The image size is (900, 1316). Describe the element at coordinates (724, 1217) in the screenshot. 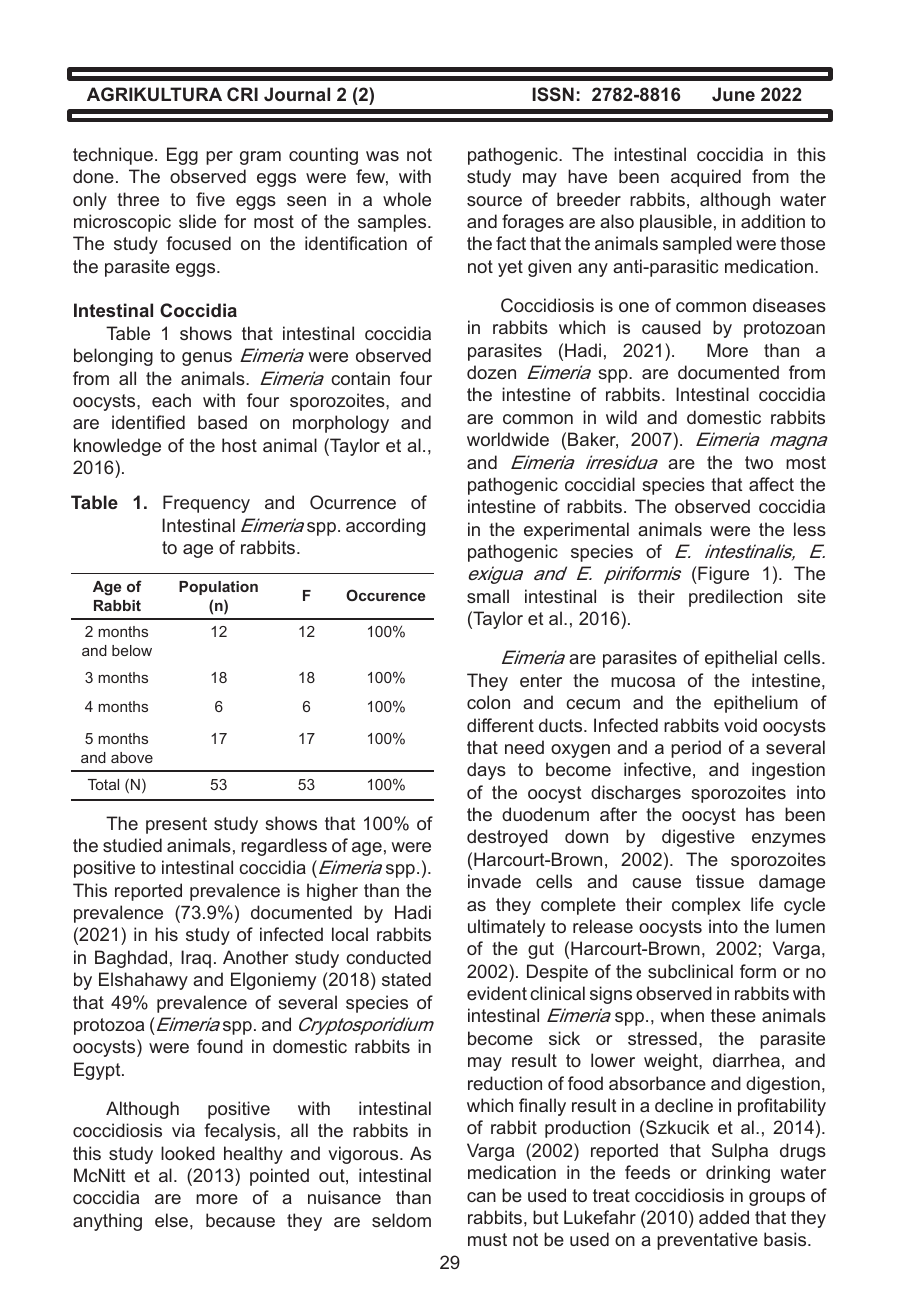

I see `added` at that location.
